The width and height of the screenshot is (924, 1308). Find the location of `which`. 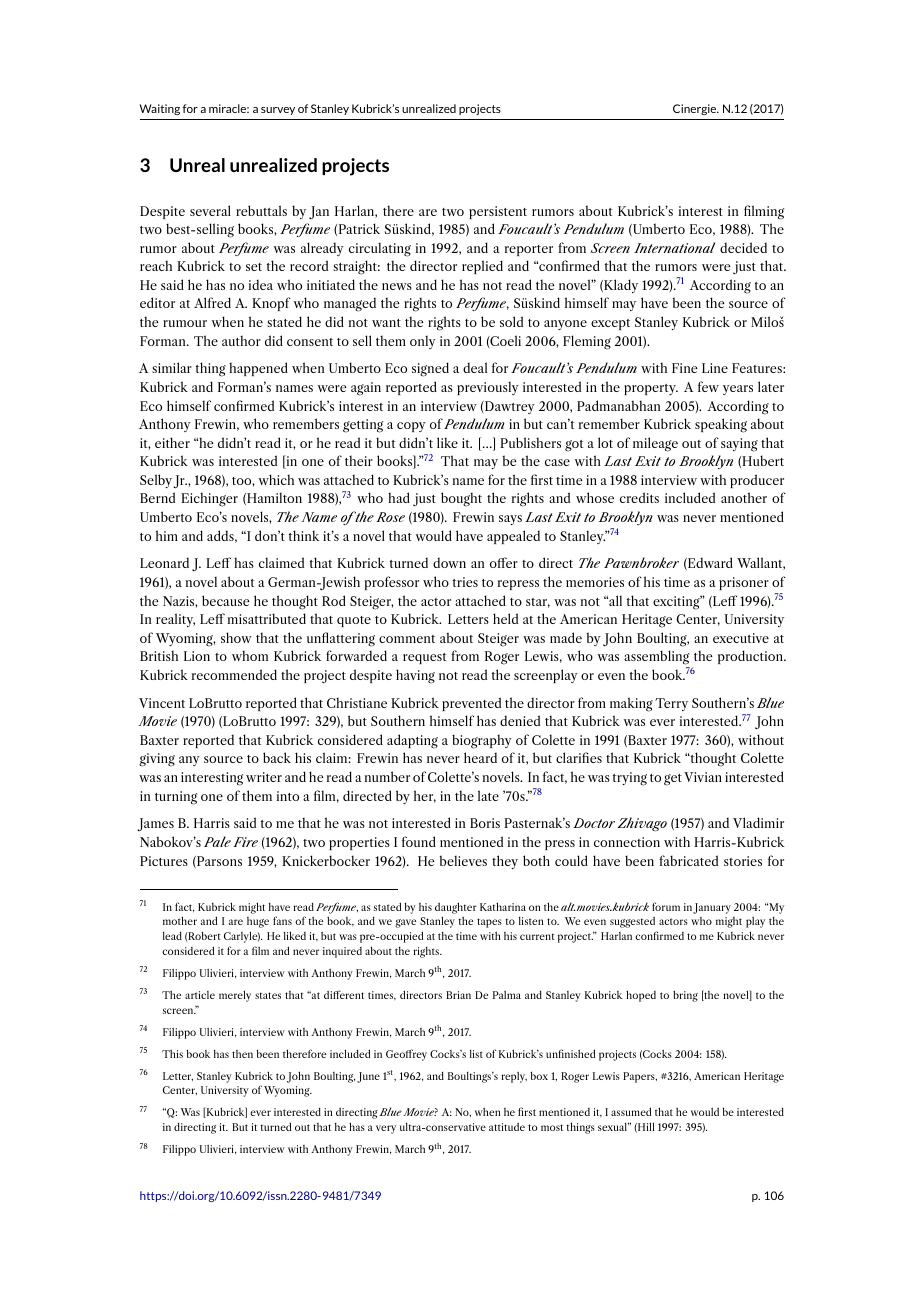

which is located at coordinates (276, 479).
